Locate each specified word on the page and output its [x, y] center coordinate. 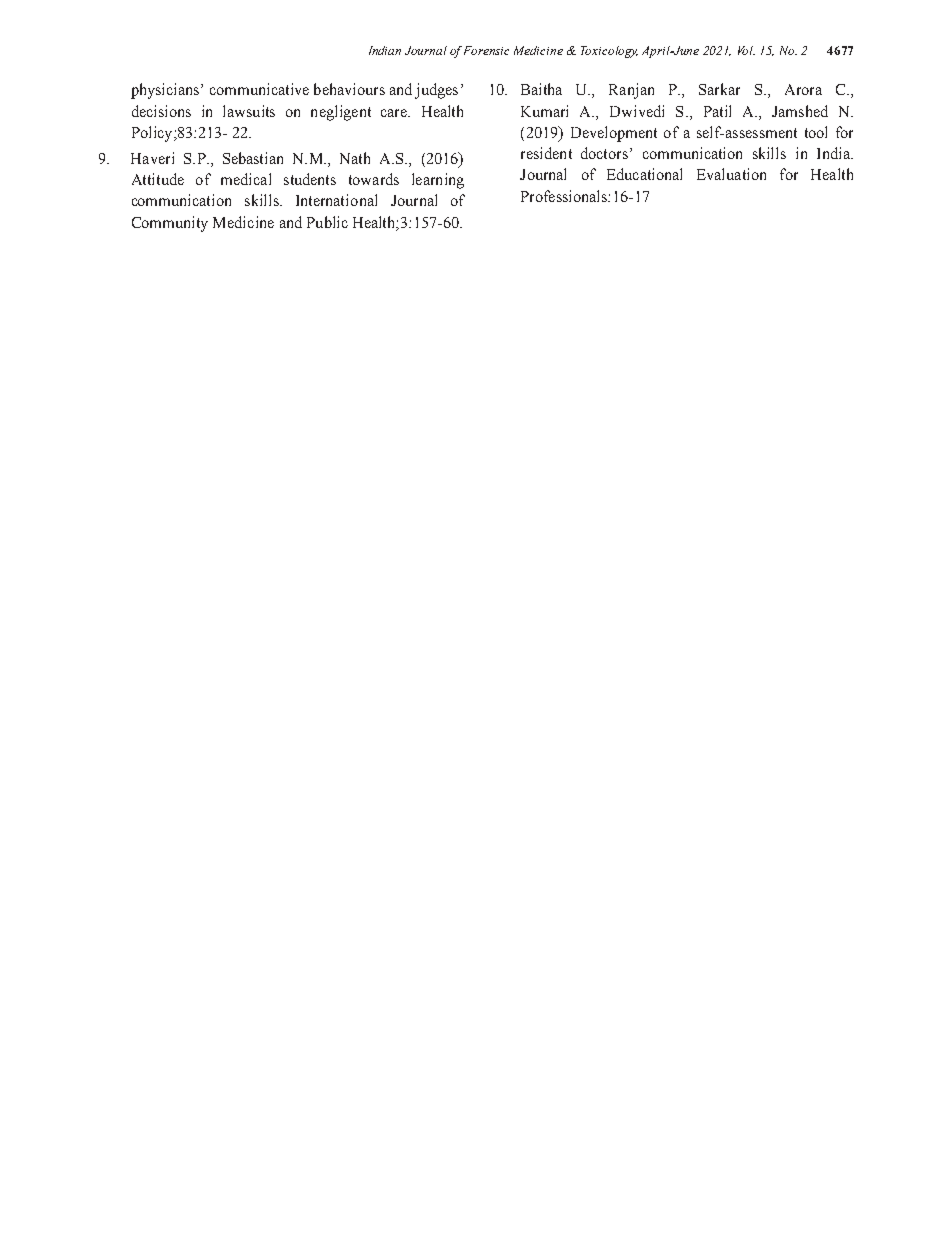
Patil [717, 111]
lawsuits [249, 111]
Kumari [544, 111]
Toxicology [609, 52]
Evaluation [731, 174]
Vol [746, 50]
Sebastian [253, 158]
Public [327, 222]
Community [170, 224]
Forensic [486, 50]
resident [546, 153]
